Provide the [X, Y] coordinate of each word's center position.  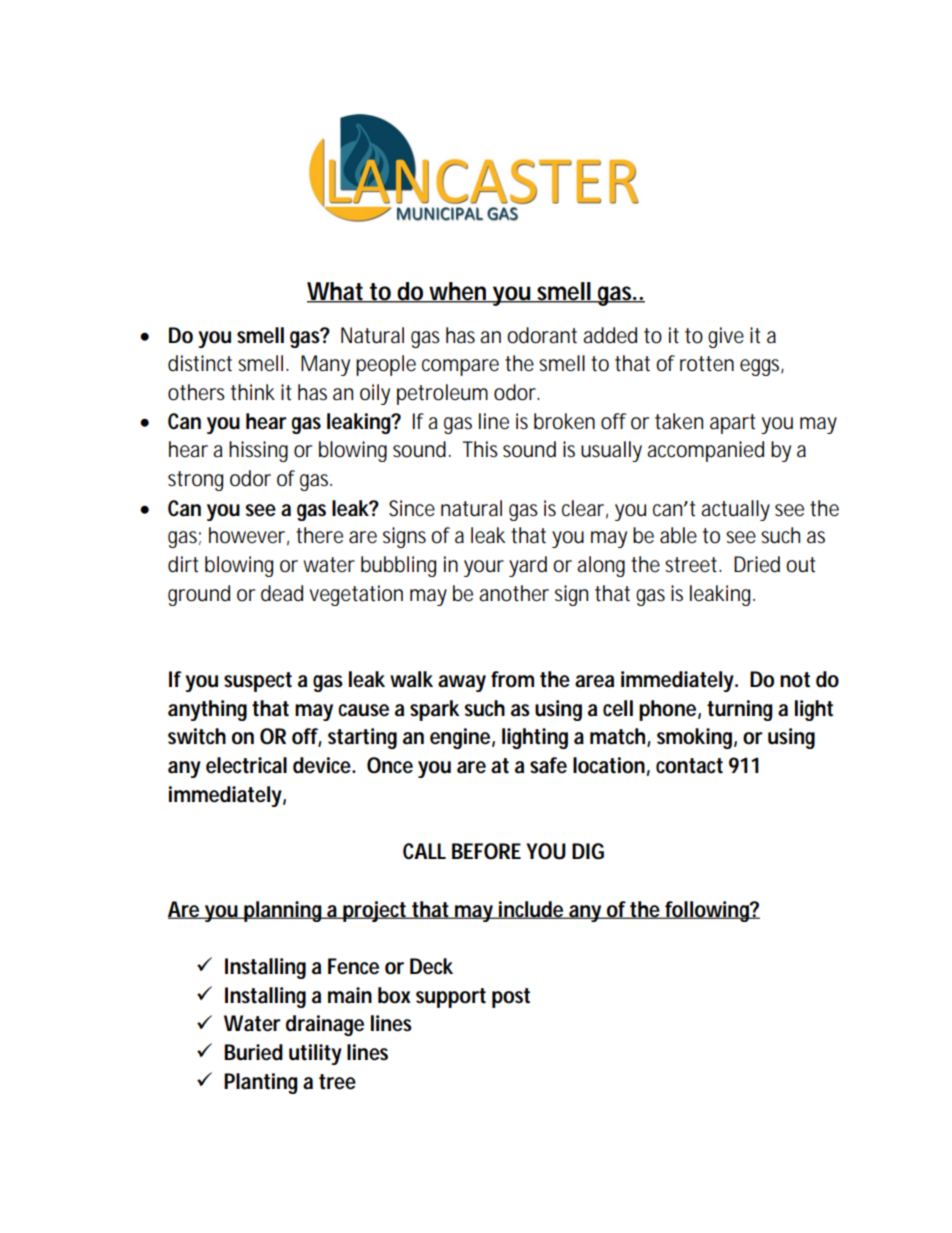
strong [195, 481]
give [726, 337]
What [337, 292]
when [458, 292]
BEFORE [486, 851]
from [512, 679]
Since [412, 508]
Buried [253, 1052]
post [511, 998]
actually [735, 510]
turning [740, 710]
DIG [588, 851]
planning [284, 911]
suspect [258, 682]
